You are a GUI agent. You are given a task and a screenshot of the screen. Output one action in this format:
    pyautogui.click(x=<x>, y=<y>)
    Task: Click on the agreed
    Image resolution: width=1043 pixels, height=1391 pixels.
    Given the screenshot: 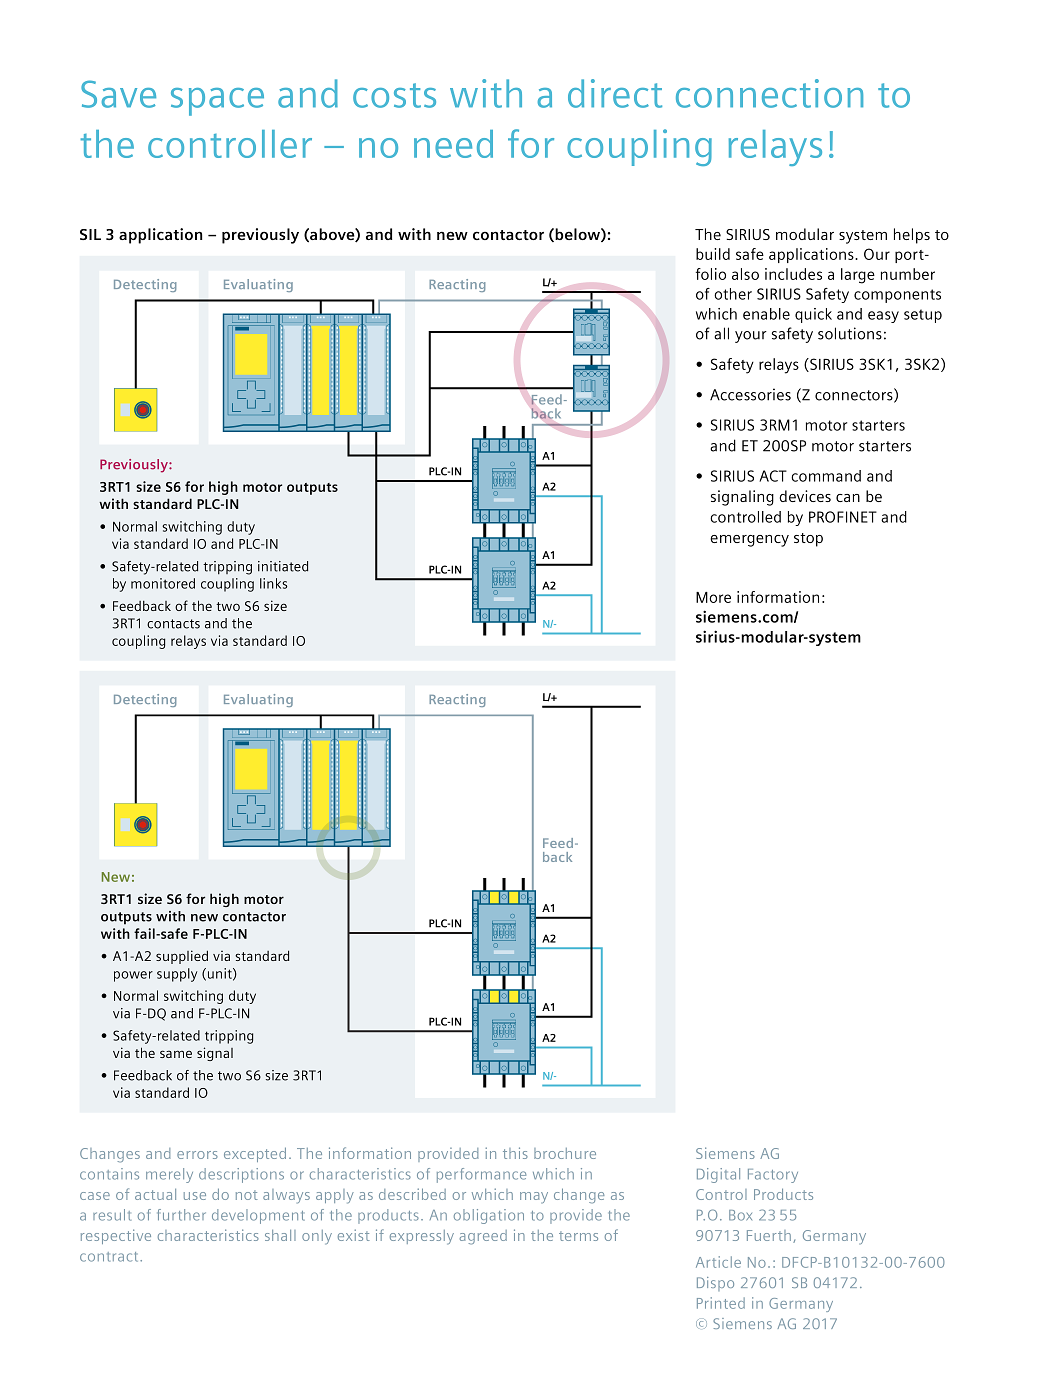 What is the action you would take?
    pyautogui.click(x=483, y=1237)
